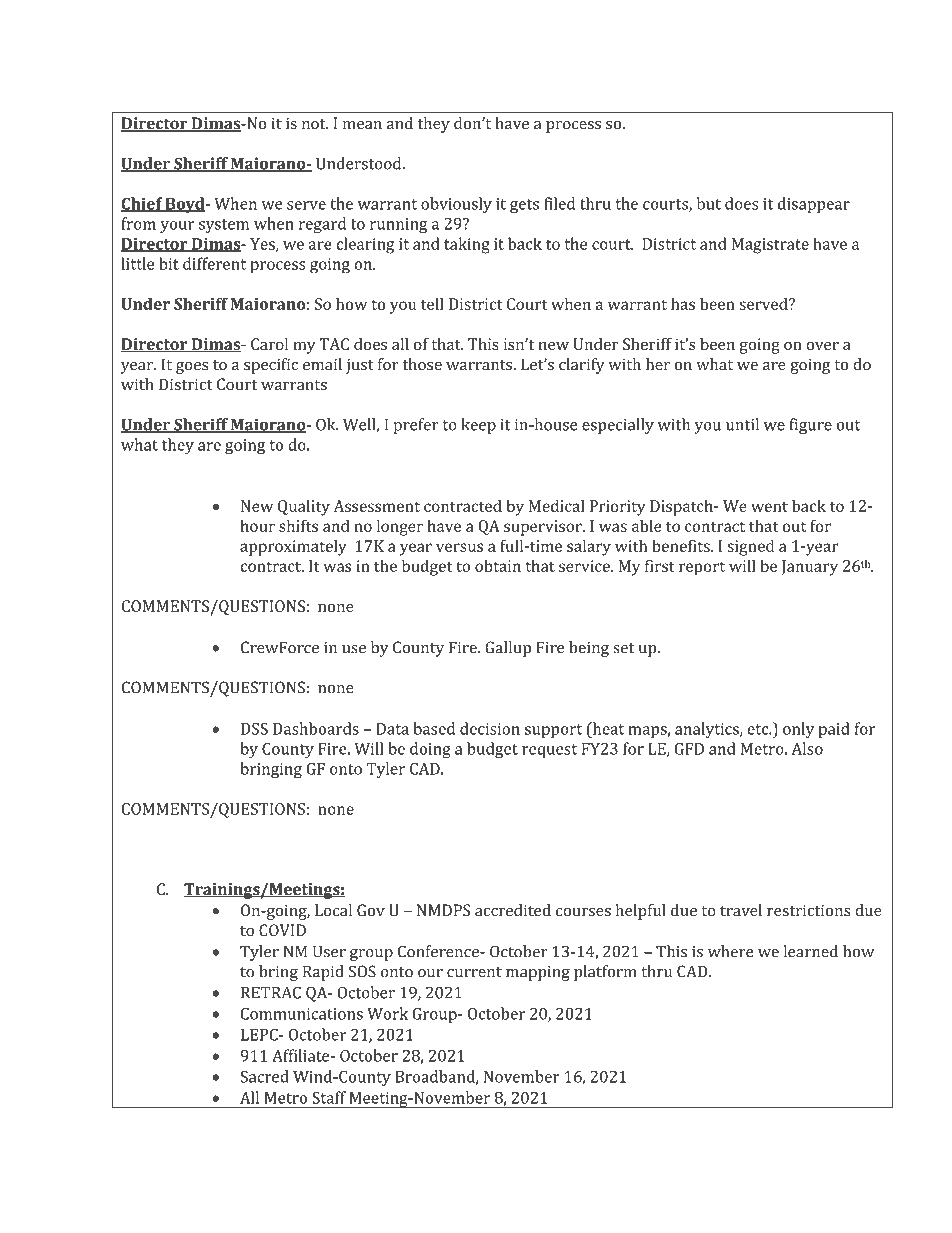  Describe the element at coordinates (702, 568) in the image. I see `report` at that location.
